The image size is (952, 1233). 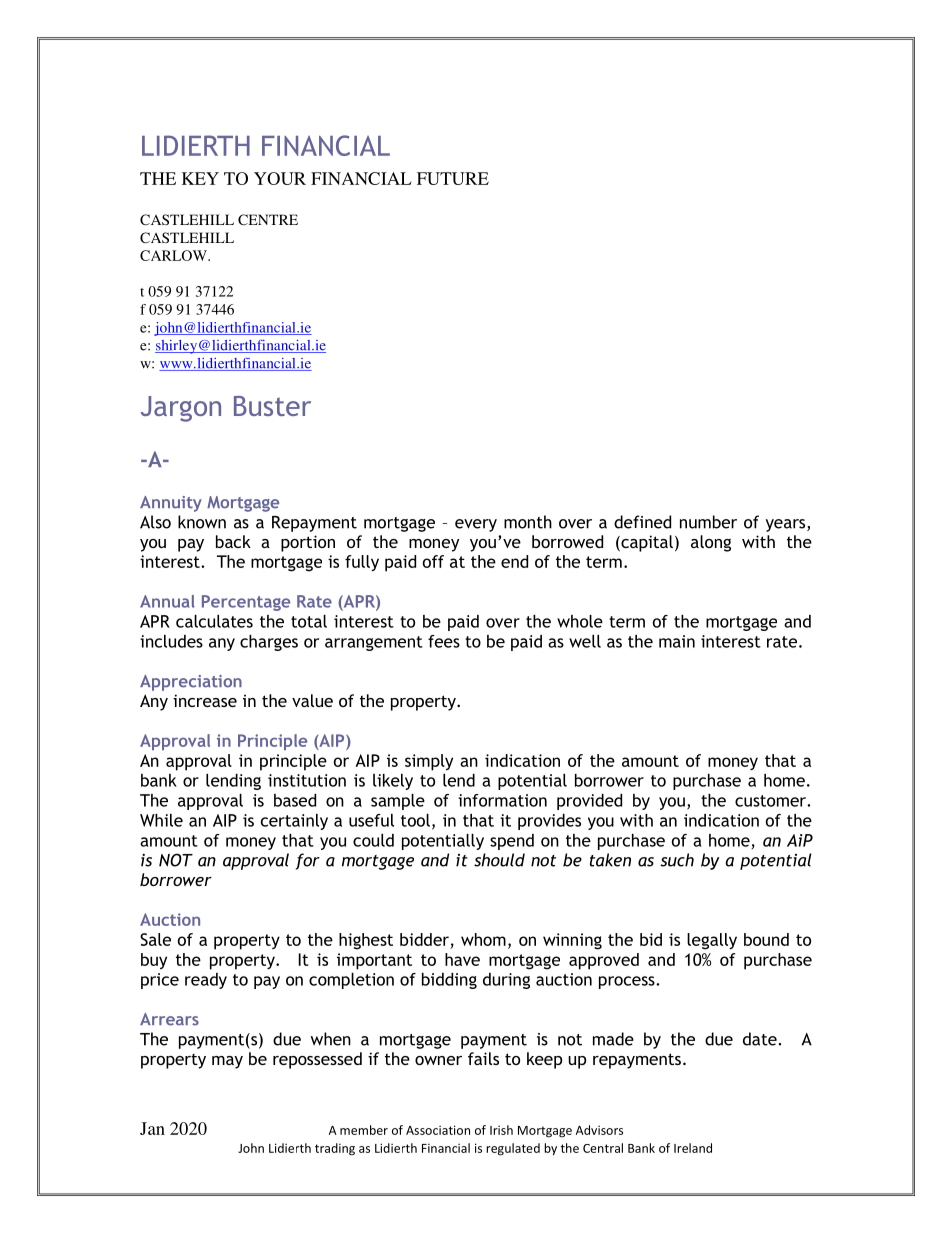 What do you see at coordinates (227, 1062) in the image?
I see `may` at bounding box center [227, 1062].
